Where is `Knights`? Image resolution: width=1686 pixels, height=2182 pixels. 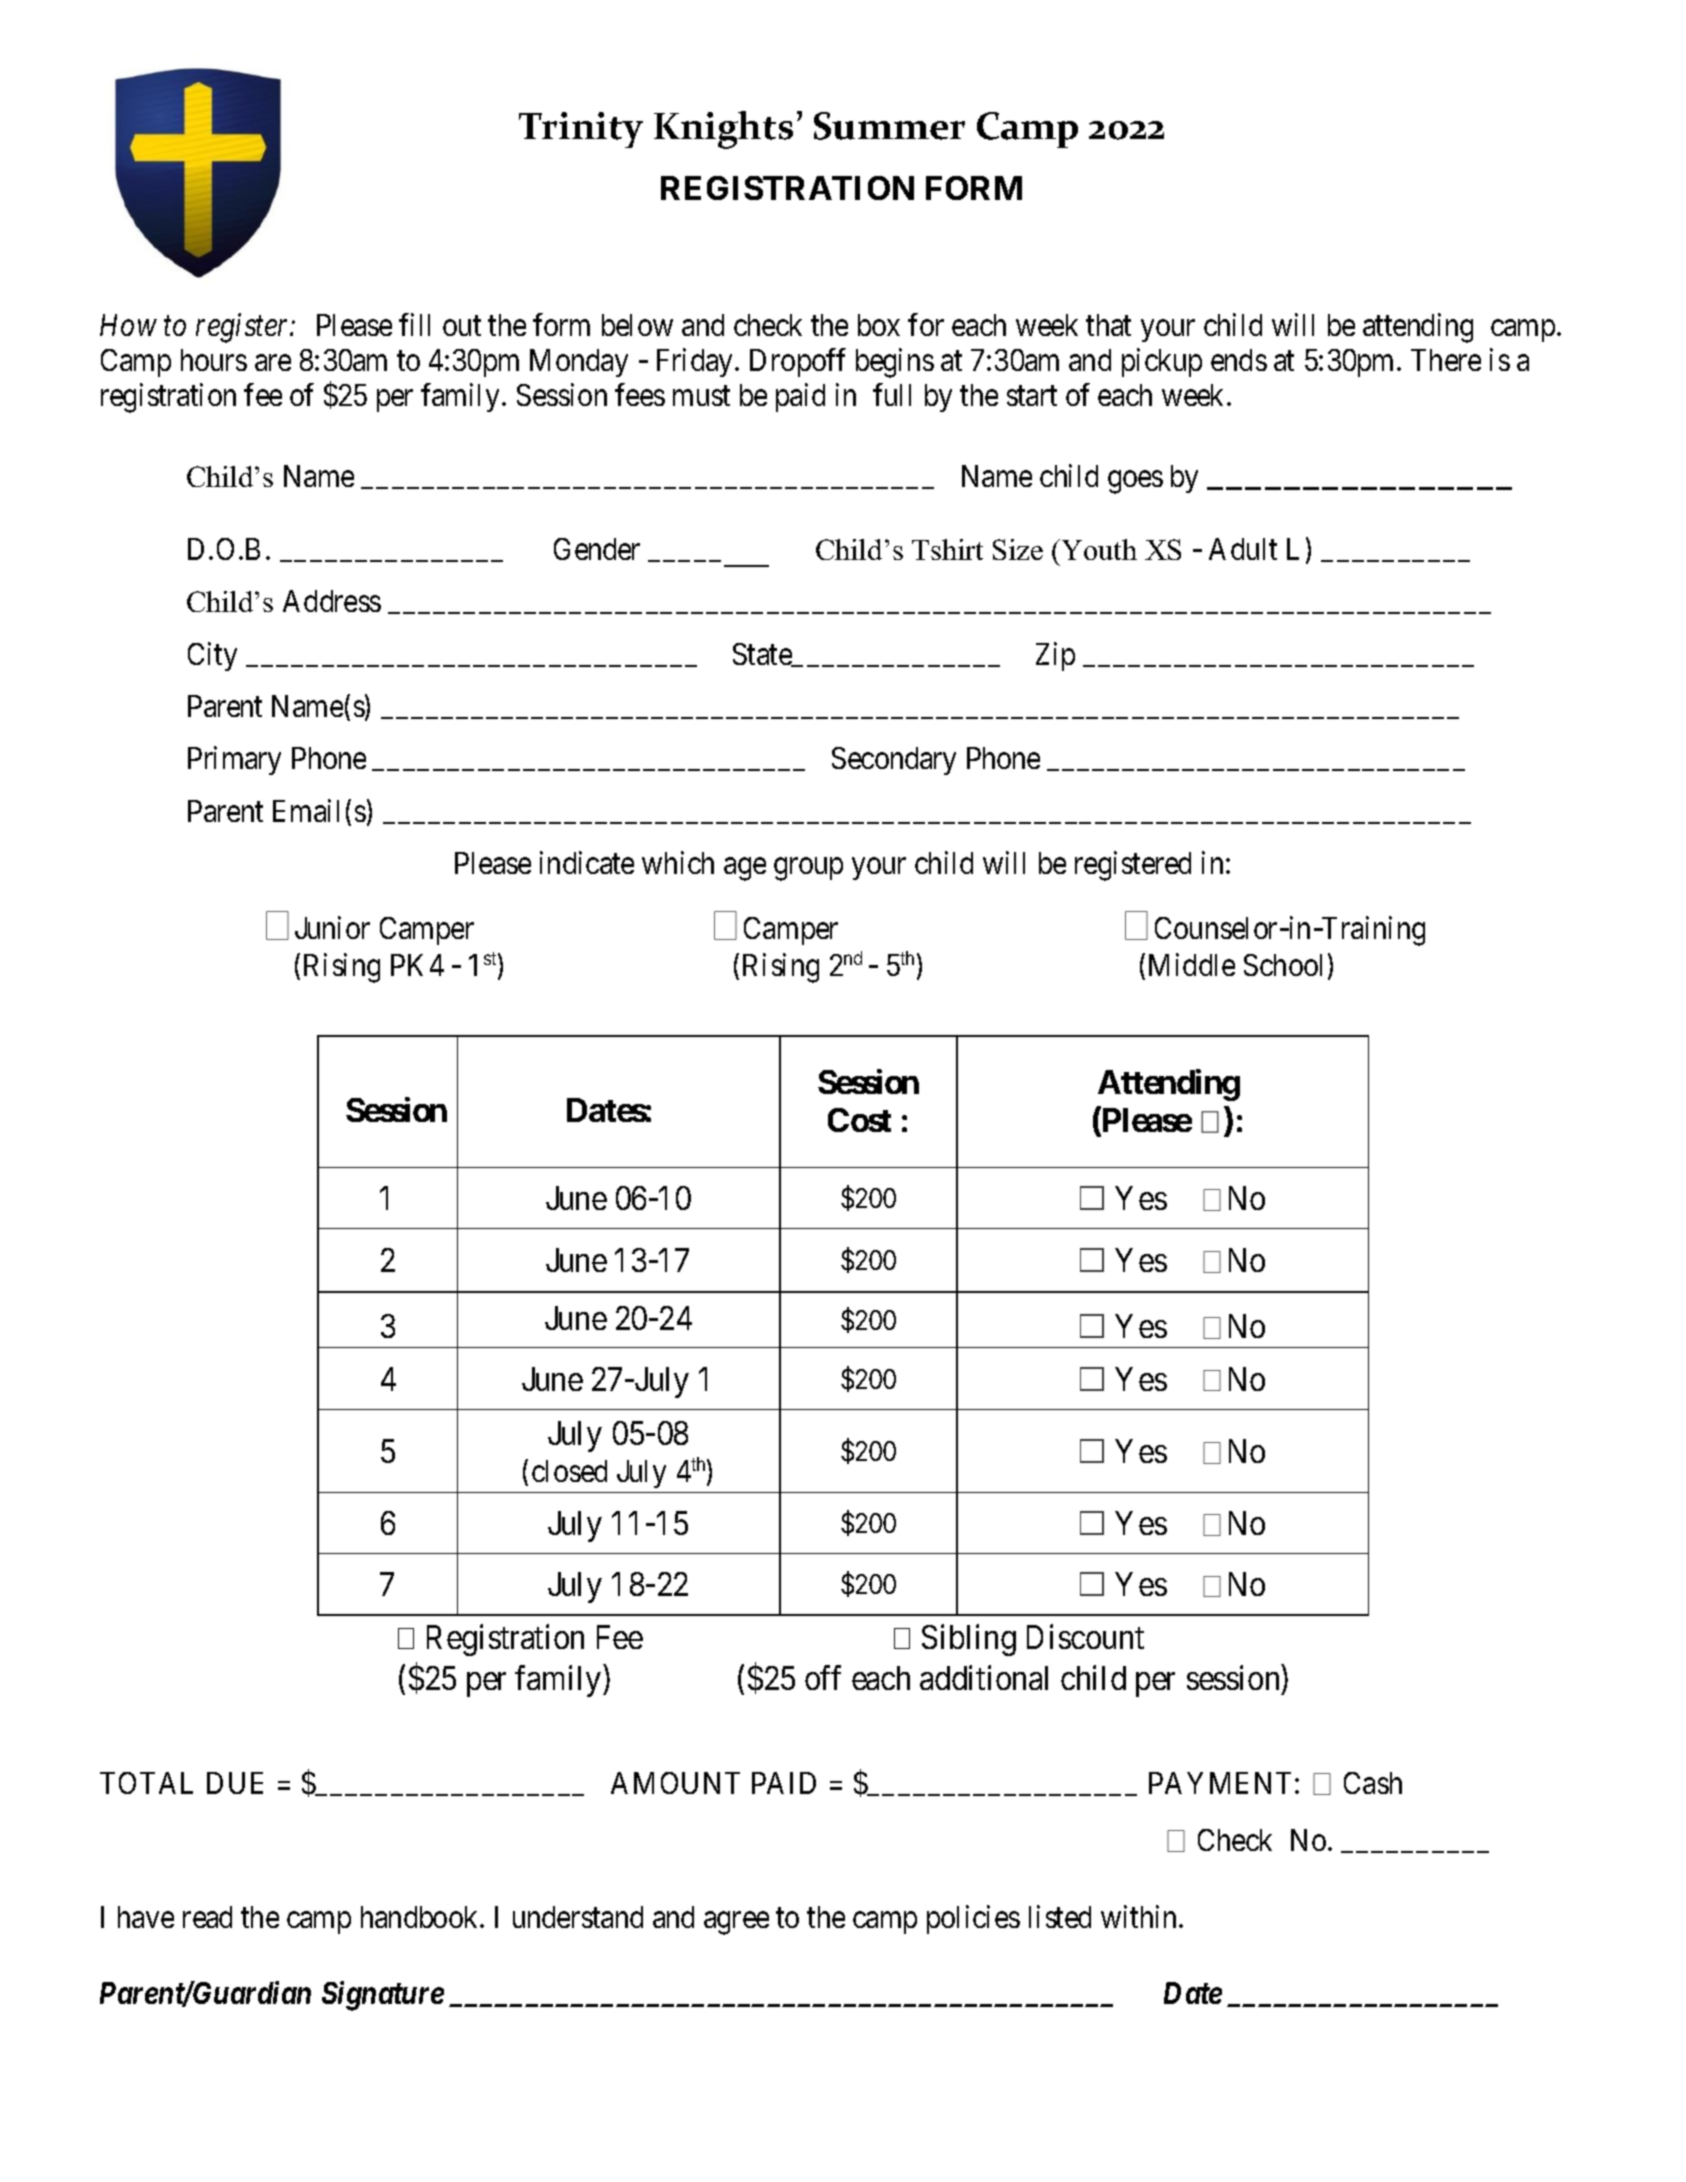 Knights is located at coordinates (723, 130).
